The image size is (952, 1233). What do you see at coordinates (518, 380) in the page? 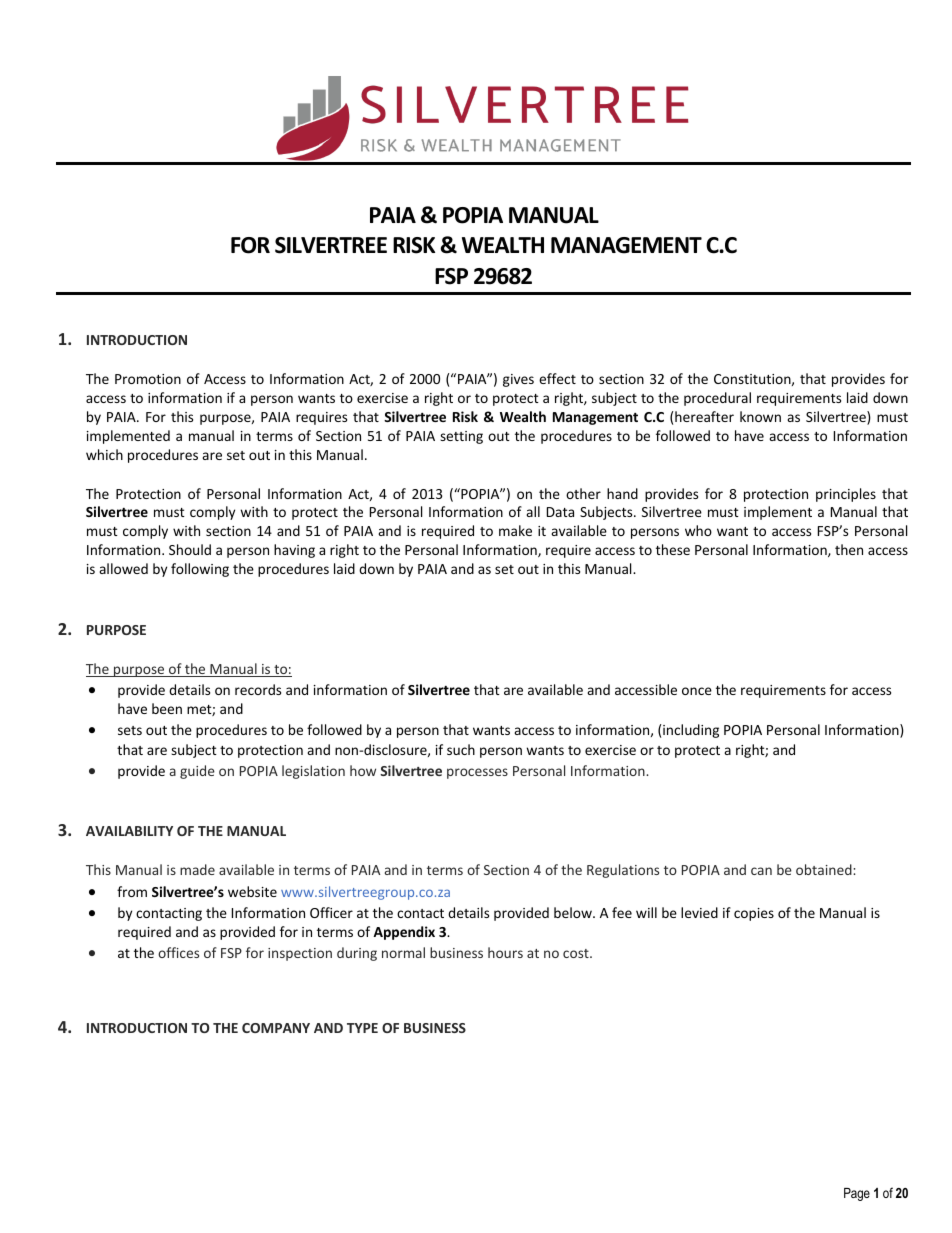
I see `gives` at bounding box center [518, 380].
